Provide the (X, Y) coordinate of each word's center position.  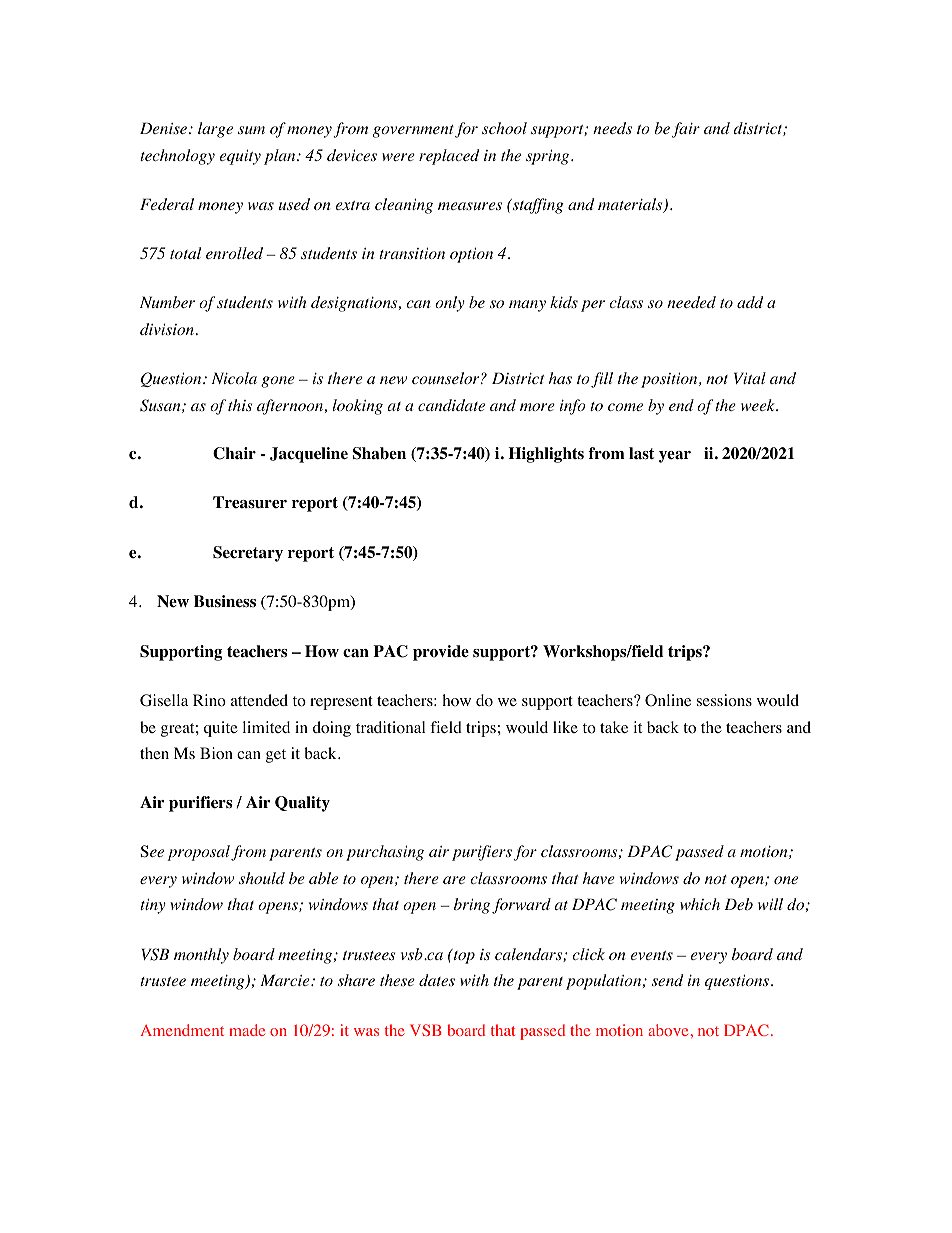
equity (240, 157)
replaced (449, 157)
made (247, 1030)
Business (225, 601)
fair (686, 130)
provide (441, 653)
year (675, 457)
